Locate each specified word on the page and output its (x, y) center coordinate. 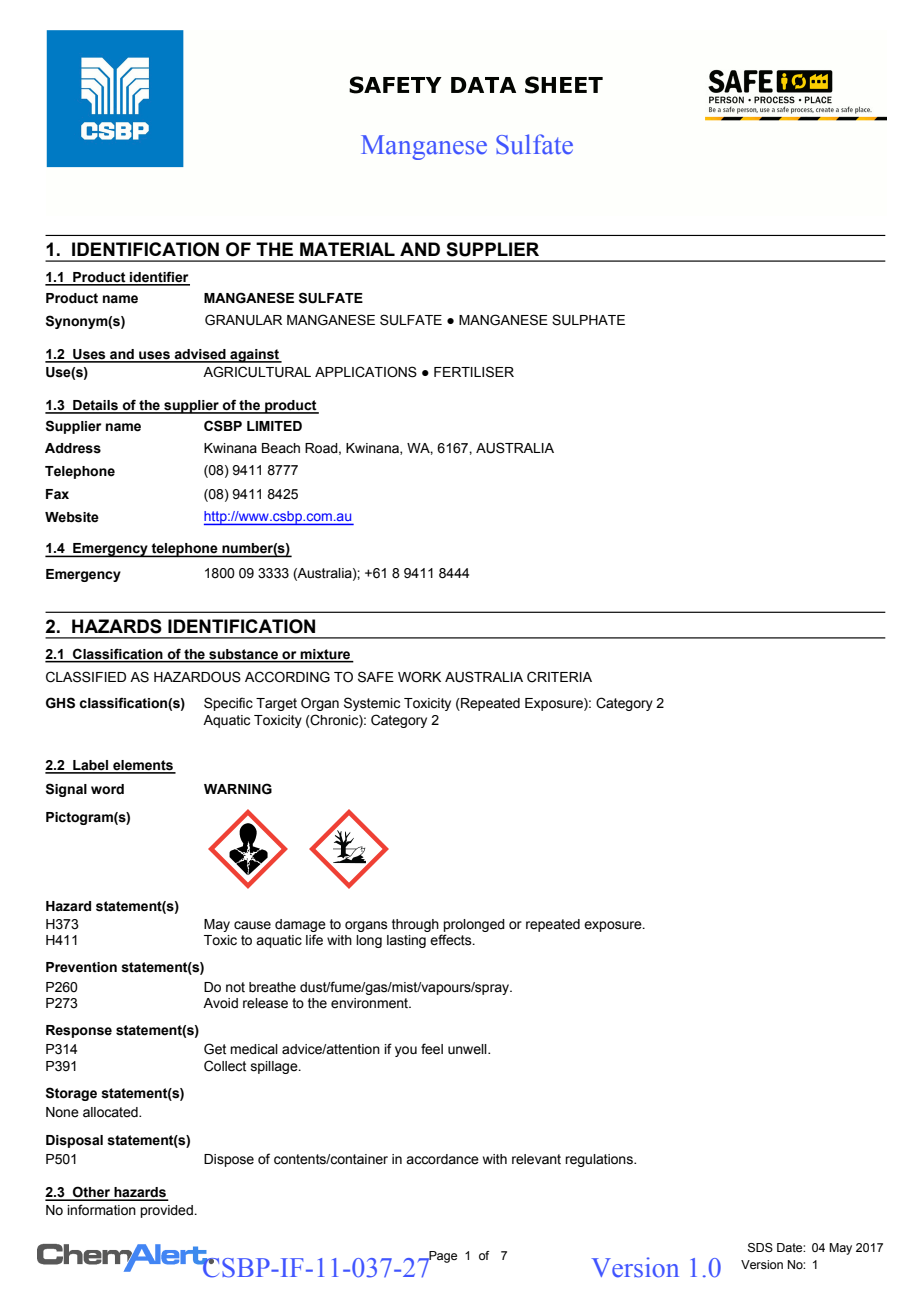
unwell (468, 1049)
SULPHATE (588, 320)
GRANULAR (243, 320)
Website (72, 517)
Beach (281, 448)
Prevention (81, 967)
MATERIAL (347, 249)
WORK (419, 677)
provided (167, 1211)
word (107, 789)
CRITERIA (559, 677)
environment (371, 1003)
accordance (442, 1159)
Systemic (372, 704)
